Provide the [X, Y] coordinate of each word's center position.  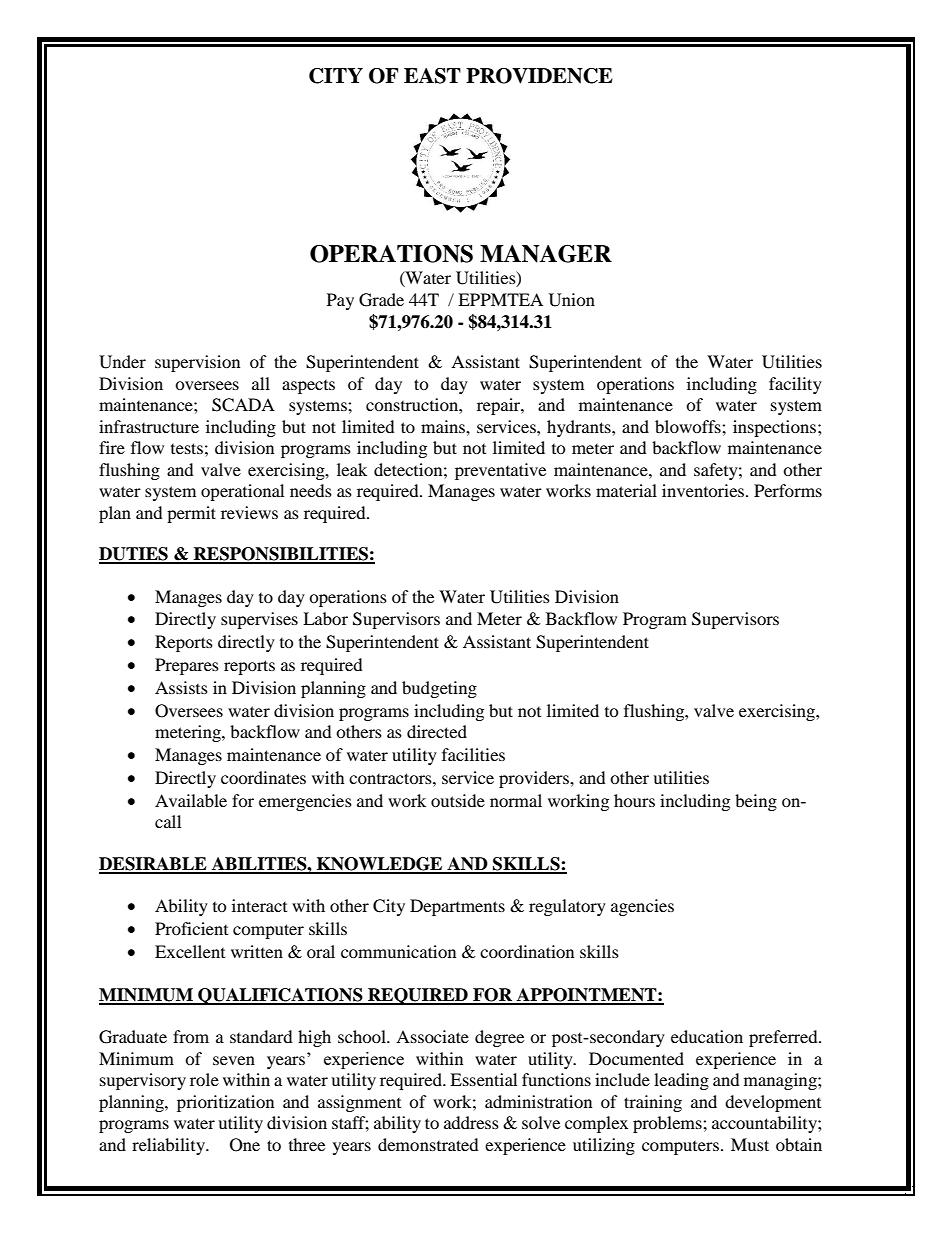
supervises [259, 620]
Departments [457, 907]
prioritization [225, 1103]
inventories [704, 490]
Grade [381, 300]
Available [191, 800]
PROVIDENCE [539, 76]
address [471, 1122]
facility [795, 385]
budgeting [439, 689]
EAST [432, 76]
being [756, 802]
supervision [197, 363]
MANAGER [546, 254]
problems [668, 1124]
